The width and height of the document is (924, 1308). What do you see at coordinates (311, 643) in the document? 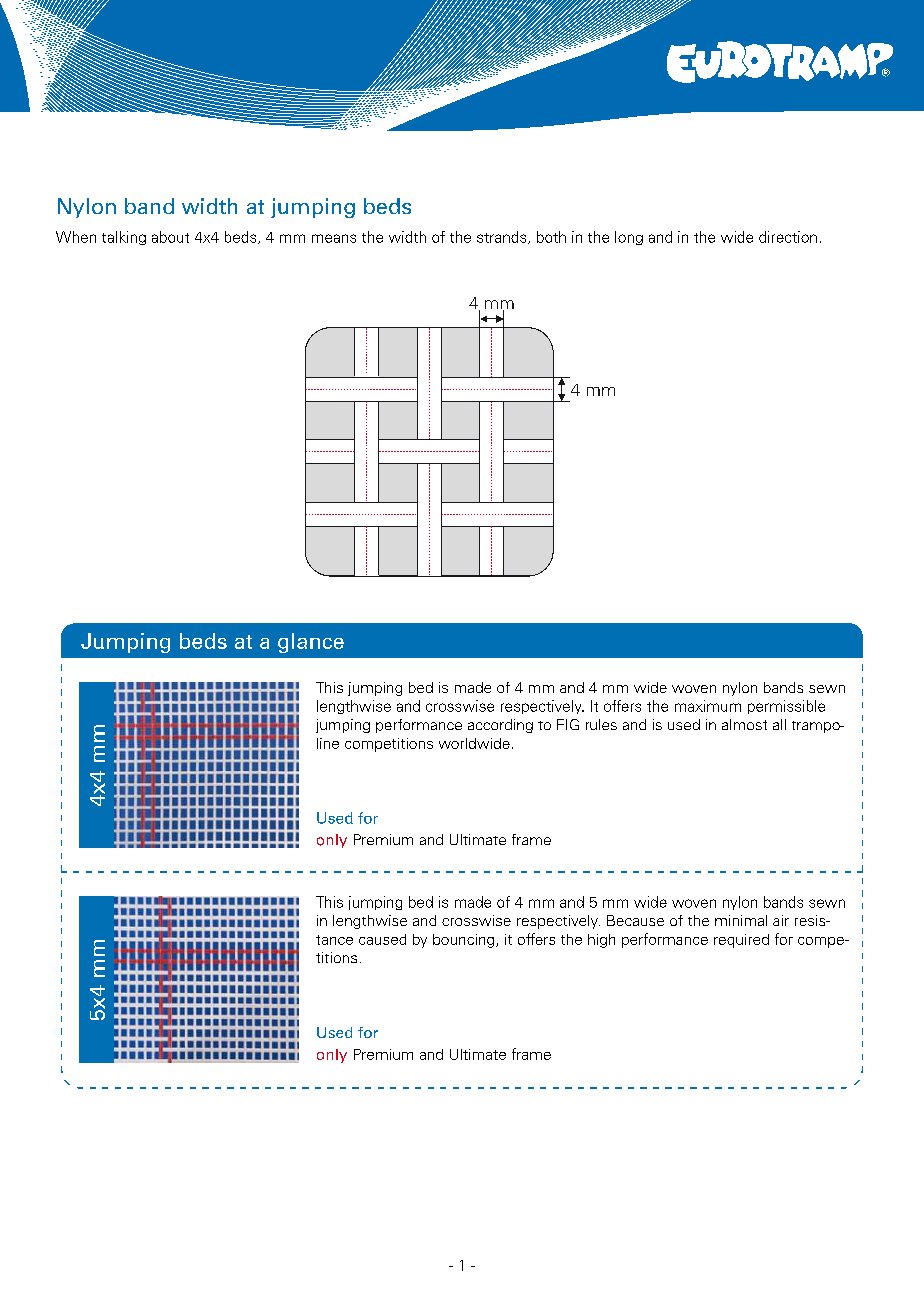
I see `glance` at bounding box center [311, 643].
